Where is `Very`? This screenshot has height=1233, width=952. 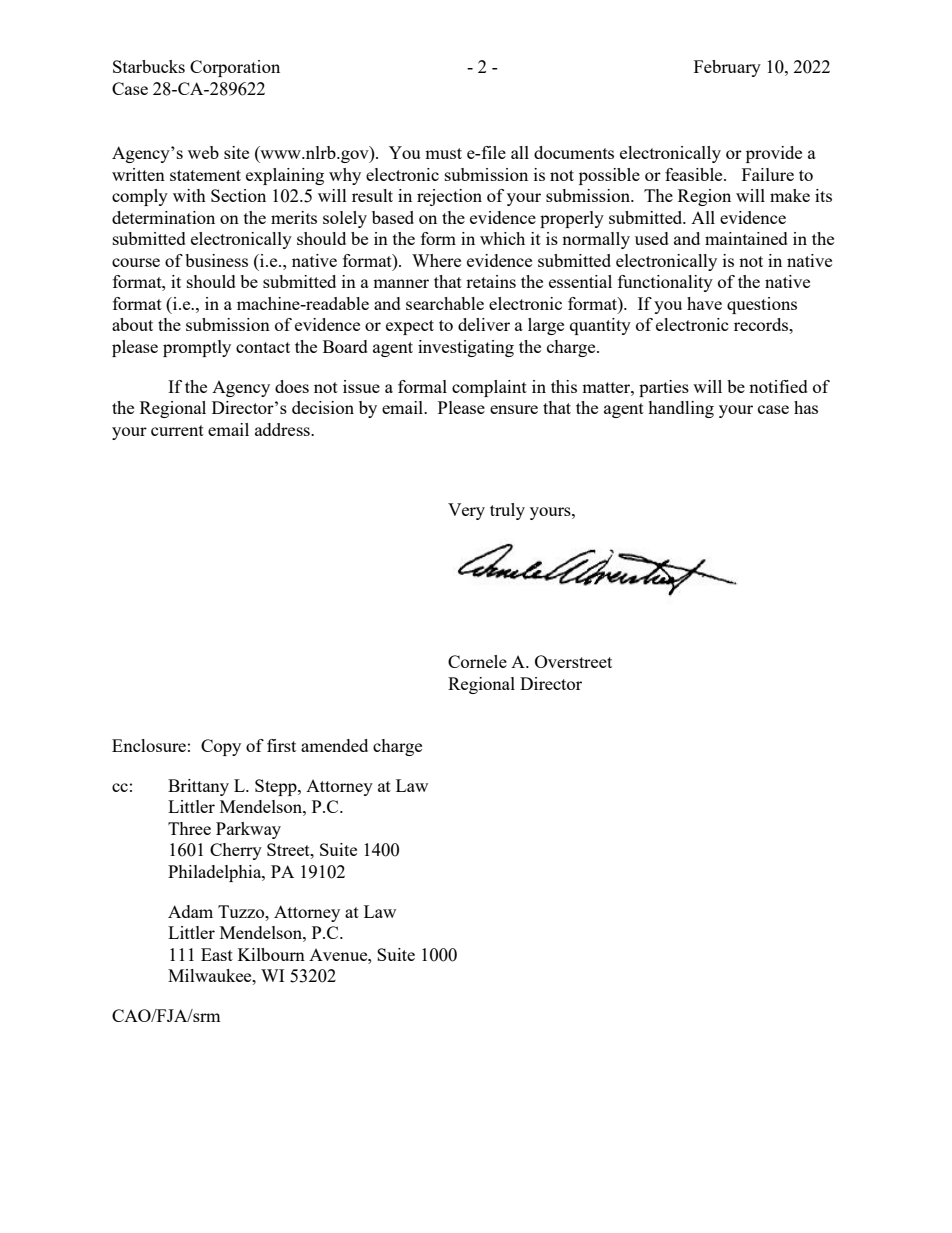 Very is located at coordinates (466, 511).
